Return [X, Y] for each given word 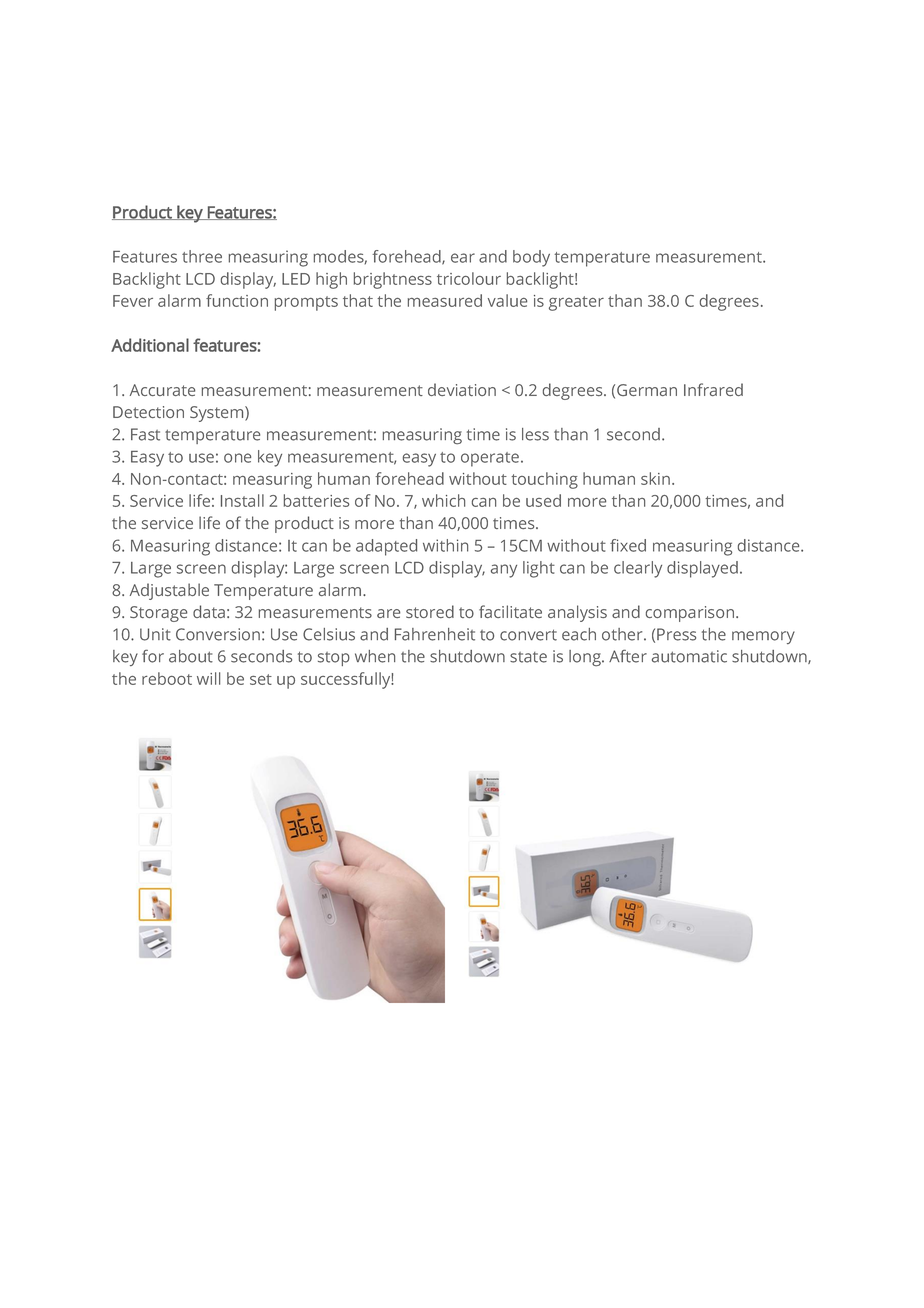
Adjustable [169, 591]
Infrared [713, 389]
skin [655, 478]
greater [576, 303]
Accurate [162, 390]
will [208, 678]
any [504, 571]
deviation [462, 389]
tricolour [469, 278]
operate [490, 459]
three [202, 256]
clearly [638, 569]
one [237, 458]
